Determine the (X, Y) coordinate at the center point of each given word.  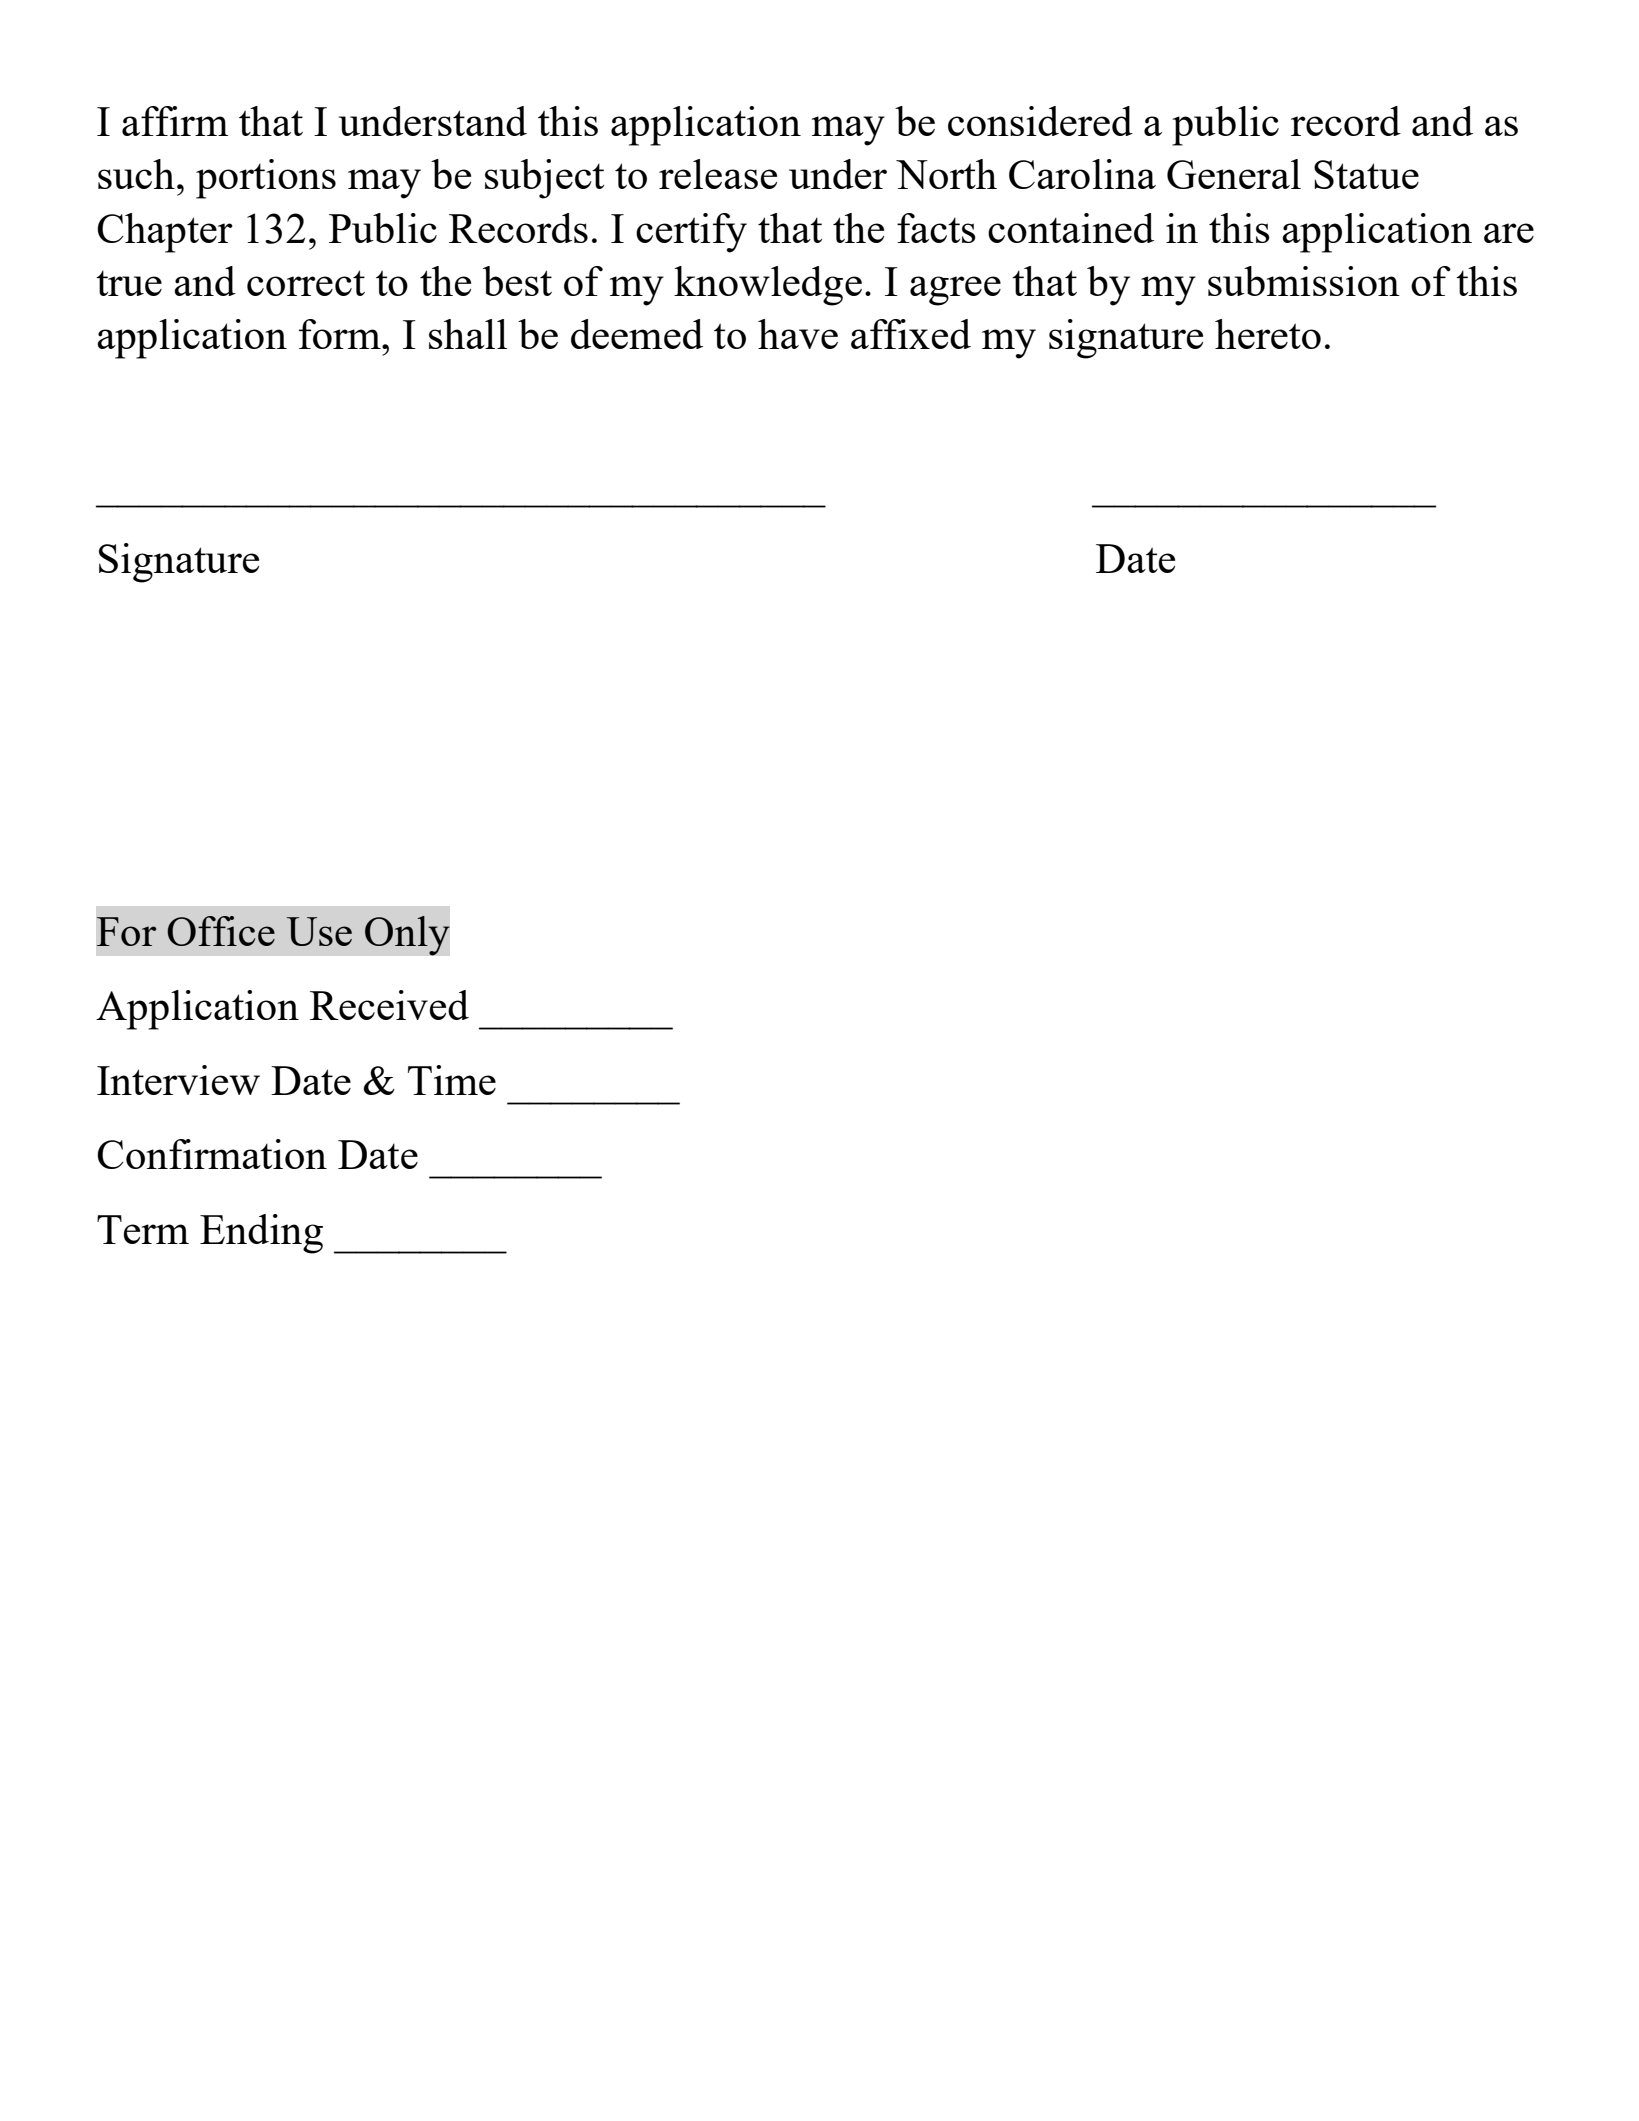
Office (221, 931)
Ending (261, 1234)
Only (407, 935)
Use (319, 931)
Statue (1366, 174)
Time (452, 1080)
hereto (1268, 334)
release (718, 174)
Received (389, 1005)
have (798, 334)
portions (266, 179)
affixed (911, 334)
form (341, 334)
